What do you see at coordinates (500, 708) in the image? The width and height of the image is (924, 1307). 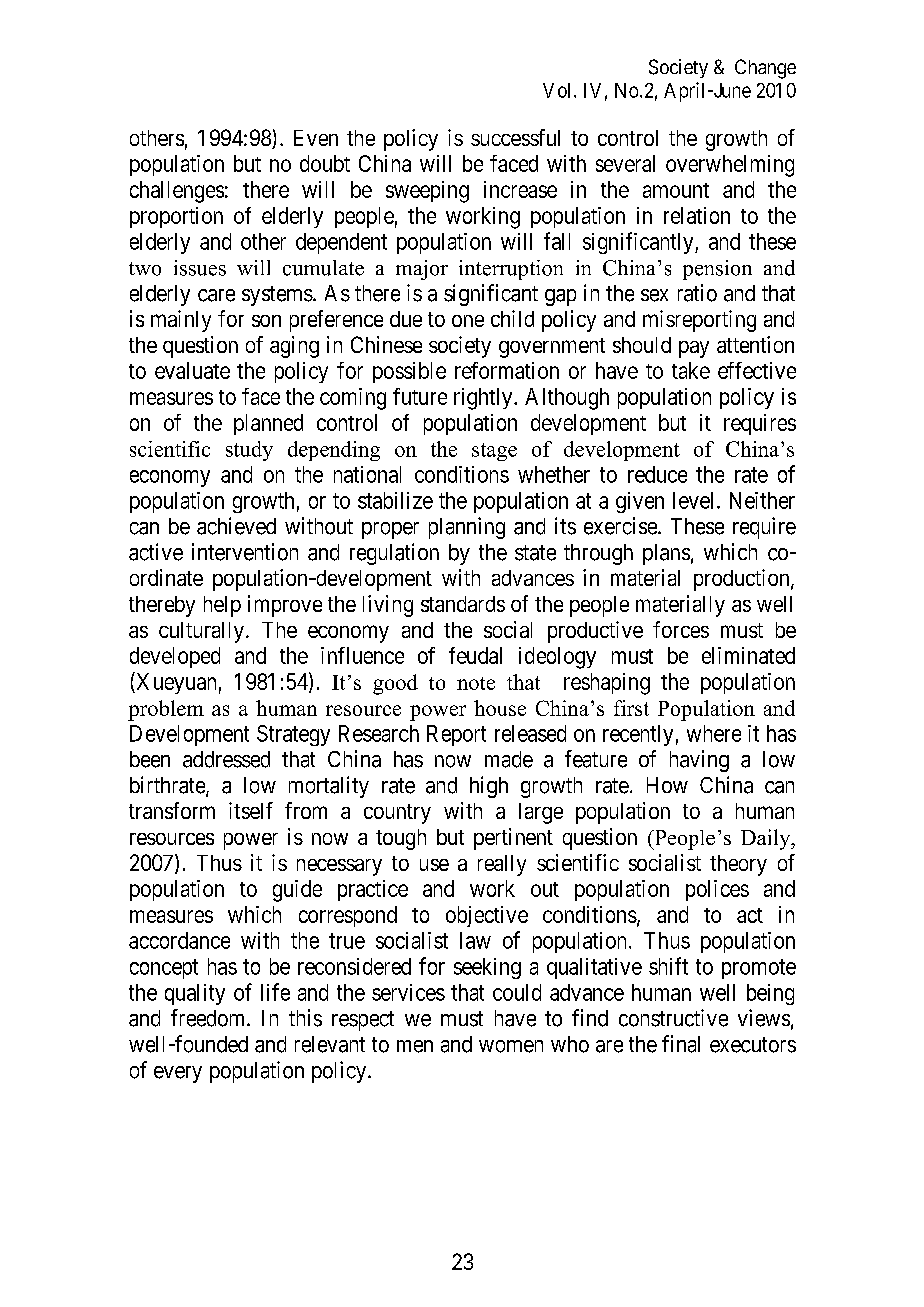 I see `house` at bounding box center [500, 708].
